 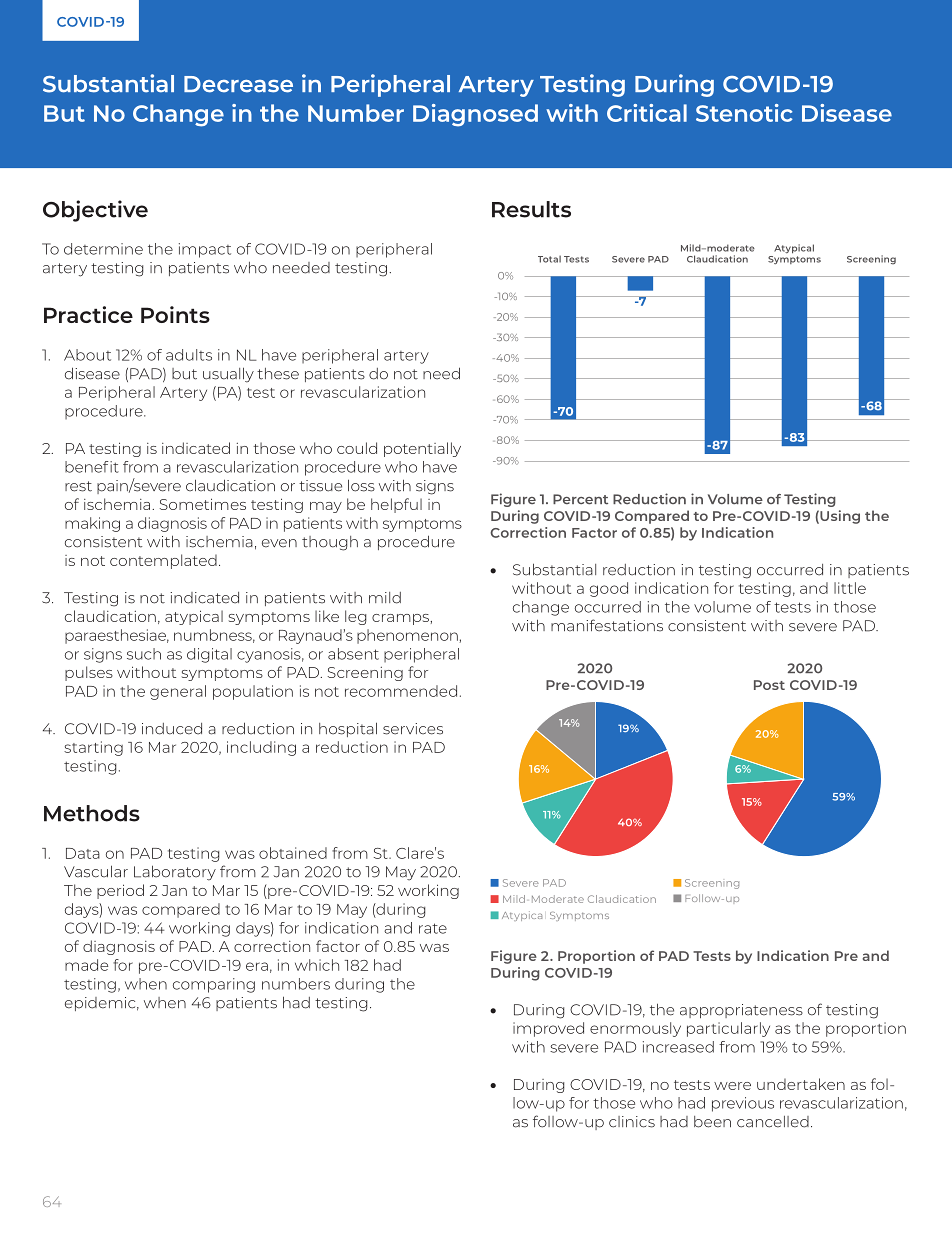 What do you see at coordinates (475, 115) in the image?
I see `Diagnosed` at bounding box center [475, 115].
